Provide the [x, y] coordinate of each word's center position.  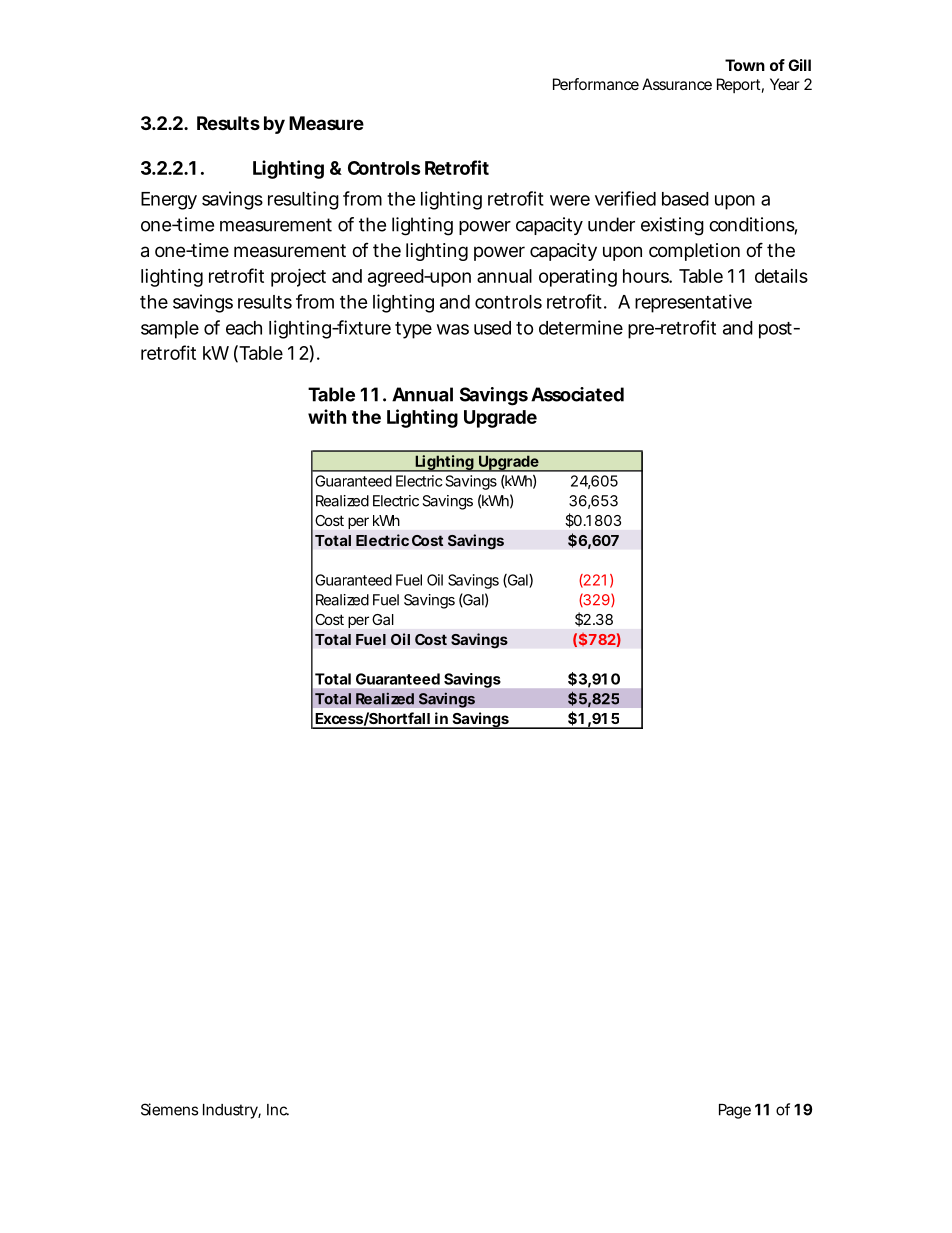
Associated [577, 394]
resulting [303, 200]
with [327, 416]
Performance [596, 84]
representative [693, 303]
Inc [278, 1110]
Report [740, 85]
